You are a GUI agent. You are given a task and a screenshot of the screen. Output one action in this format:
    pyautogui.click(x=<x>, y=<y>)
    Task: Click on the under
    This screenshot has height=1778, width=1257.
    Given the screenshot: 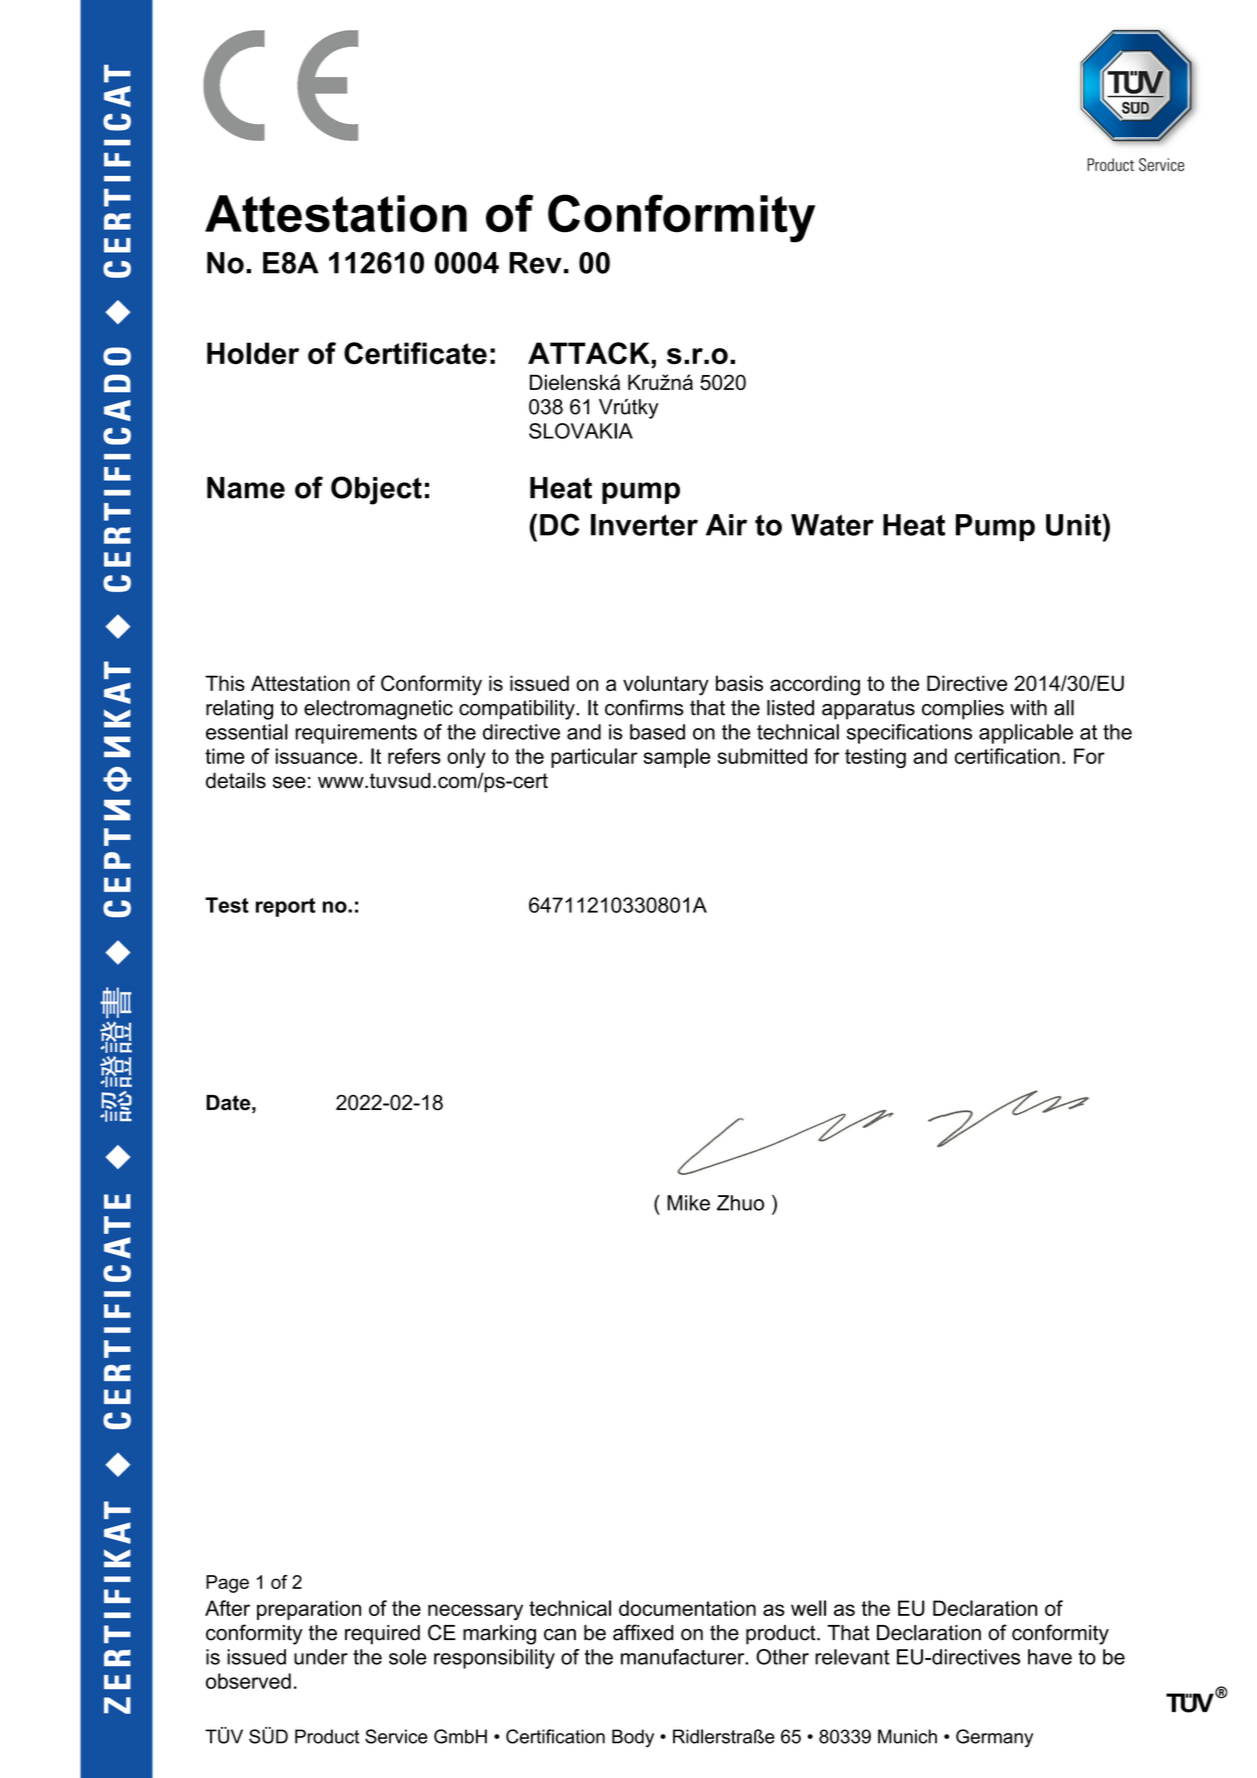 What is the action you would take?
    pyautogui.click(x=321, y=1657)
